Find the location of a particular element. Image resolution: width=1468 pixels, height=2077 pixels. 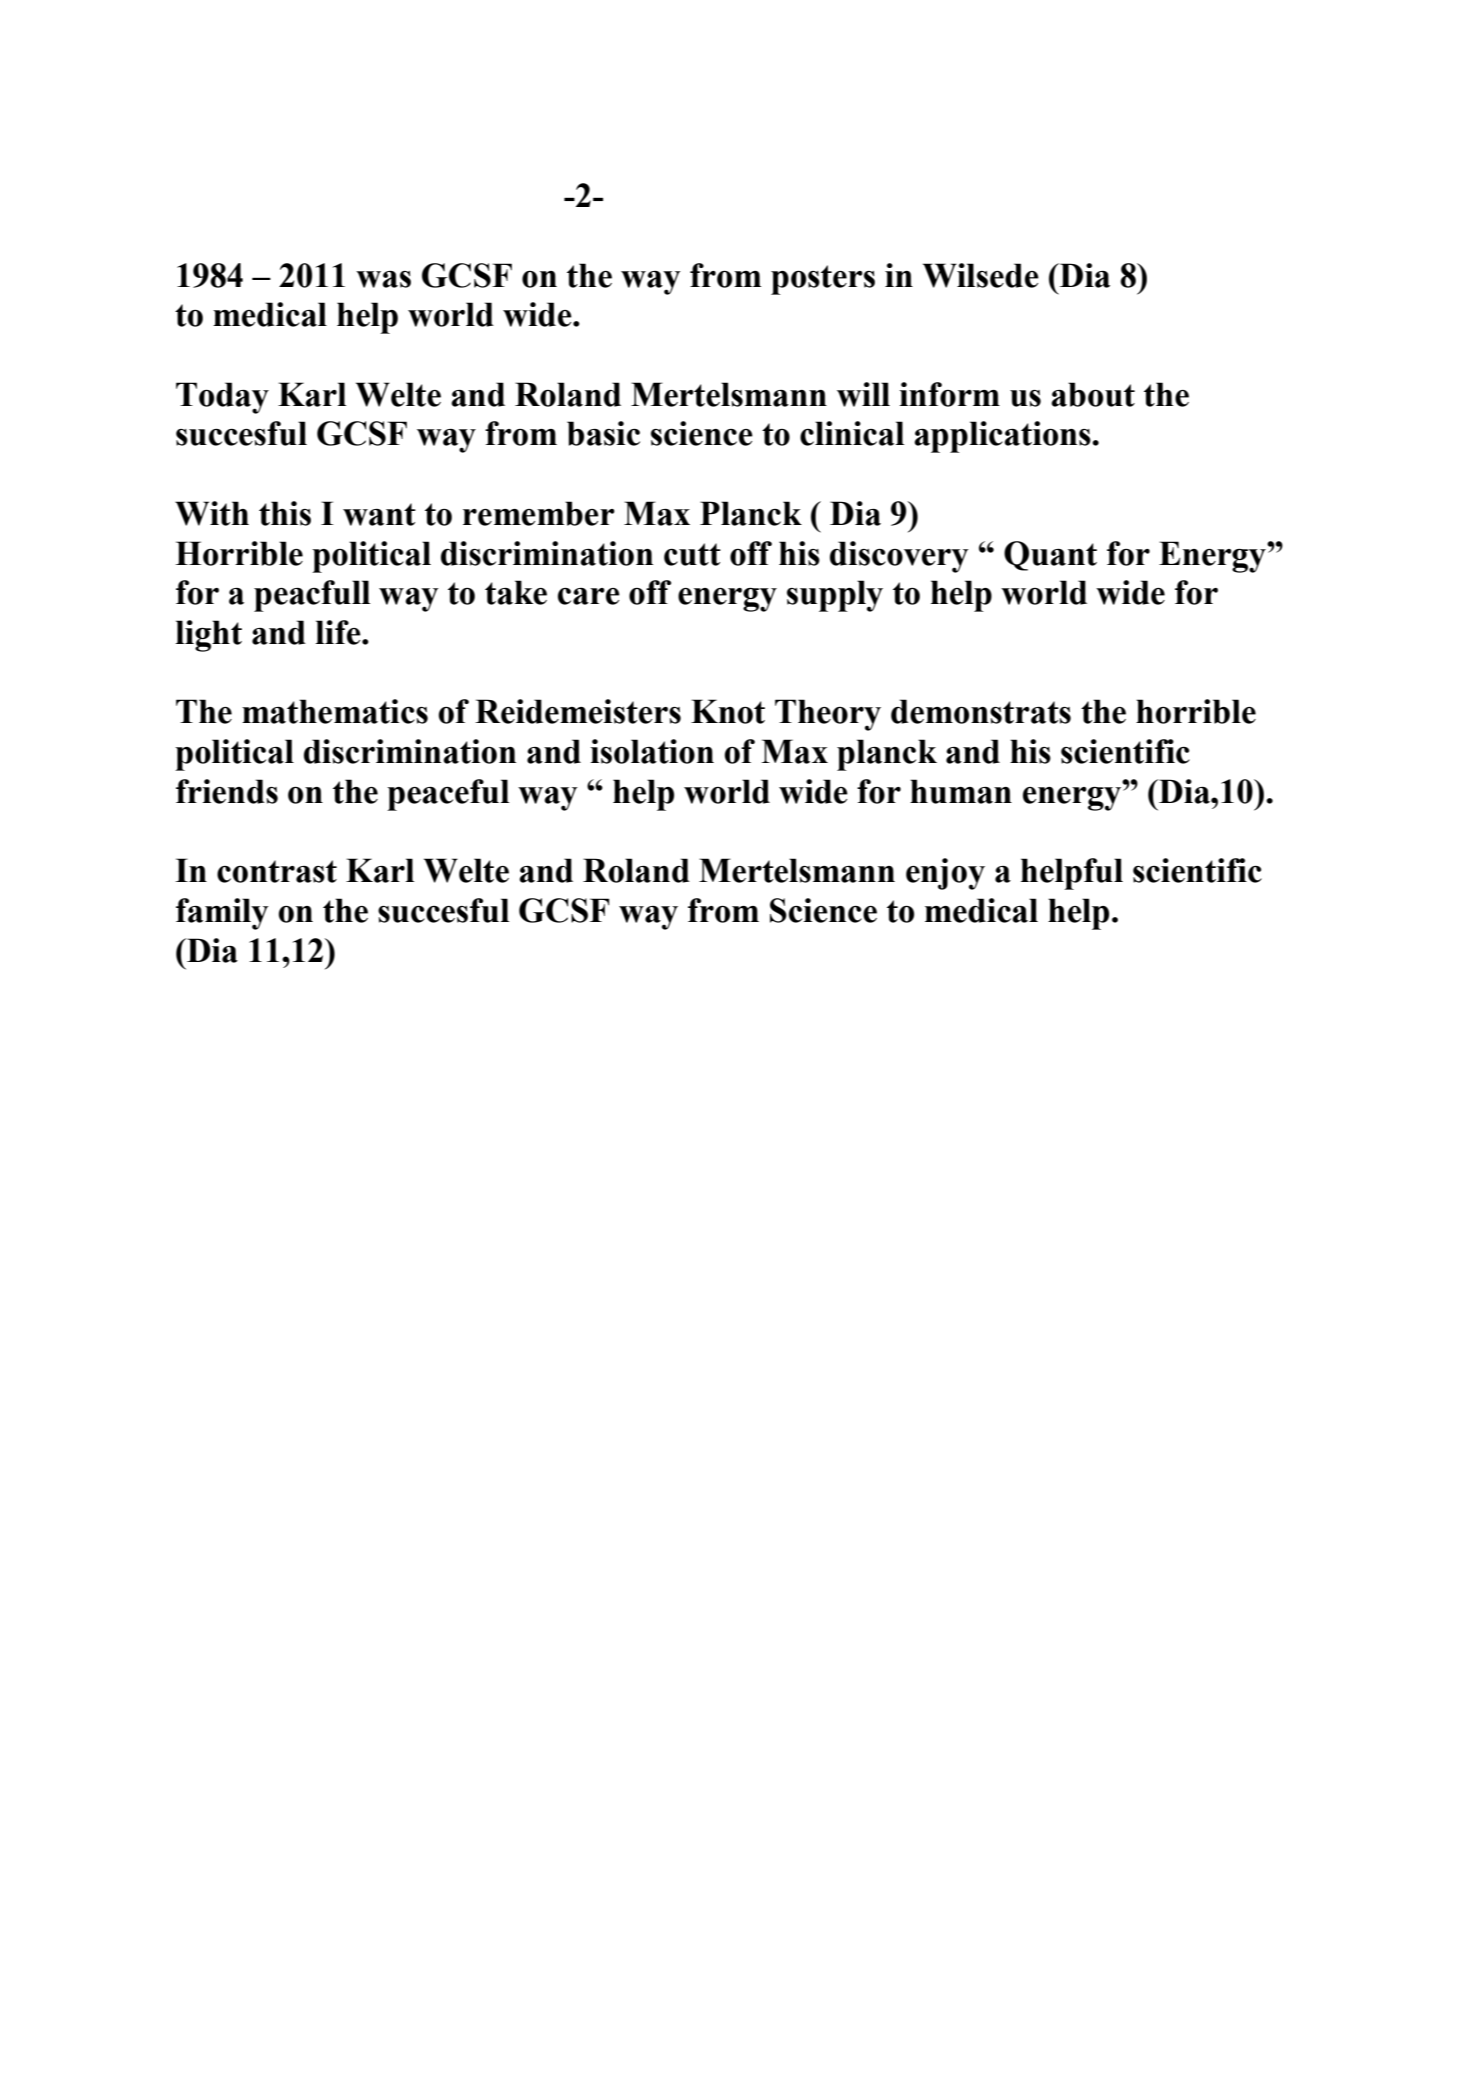

inform is located at coordinates (949, 394).
